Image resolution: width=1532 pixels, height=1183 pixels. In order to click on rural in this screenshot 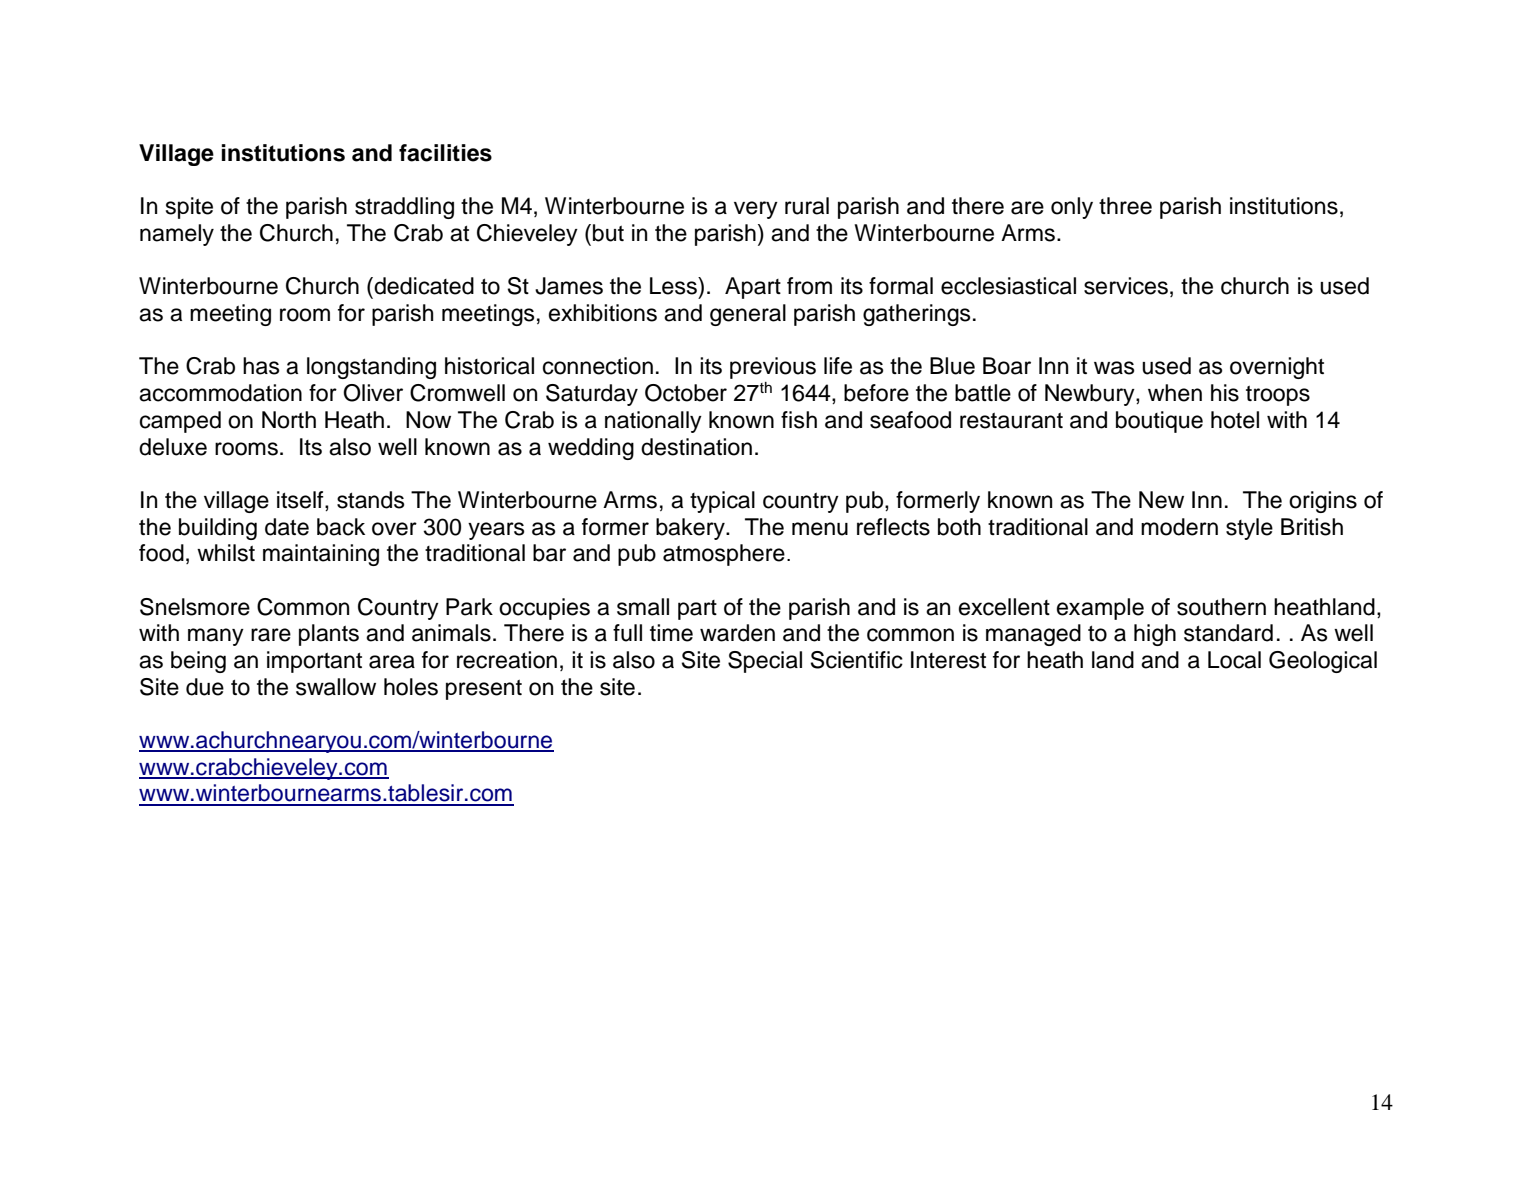, I will do `click(807, 206)`.
